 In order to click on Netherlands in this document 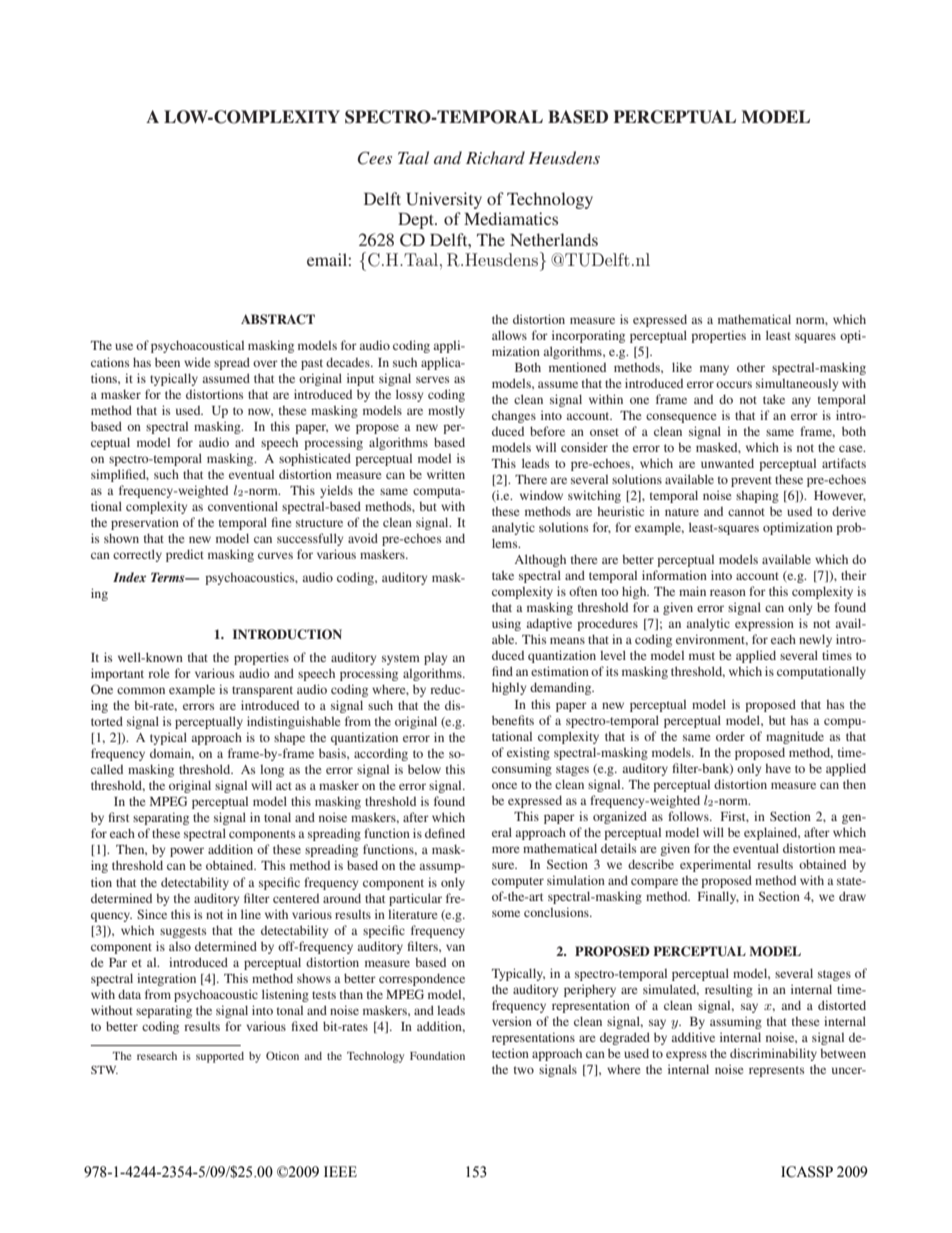, I will do `click(554, 239)`.
